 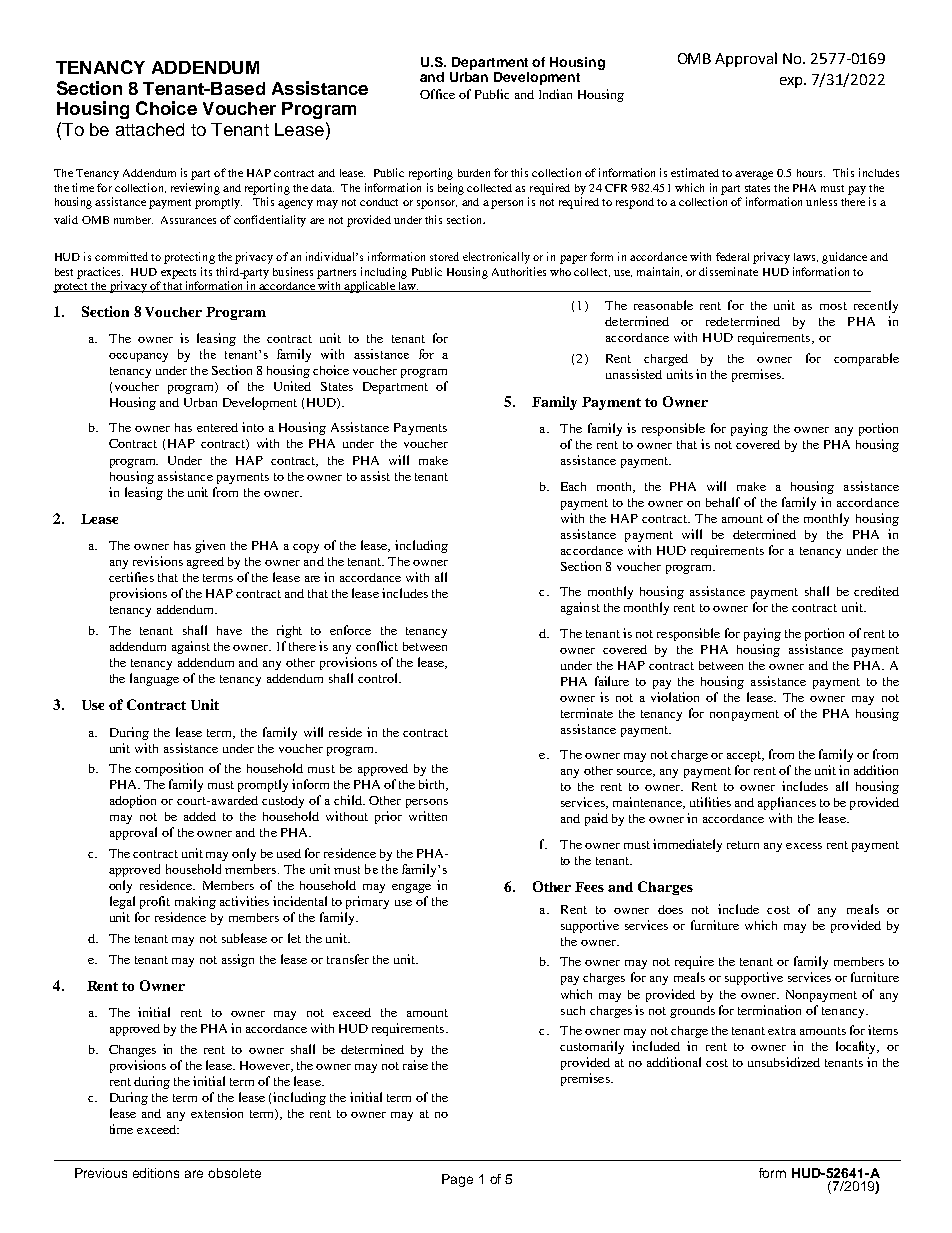 I want to click on Each, so click(x=573, y=486).
